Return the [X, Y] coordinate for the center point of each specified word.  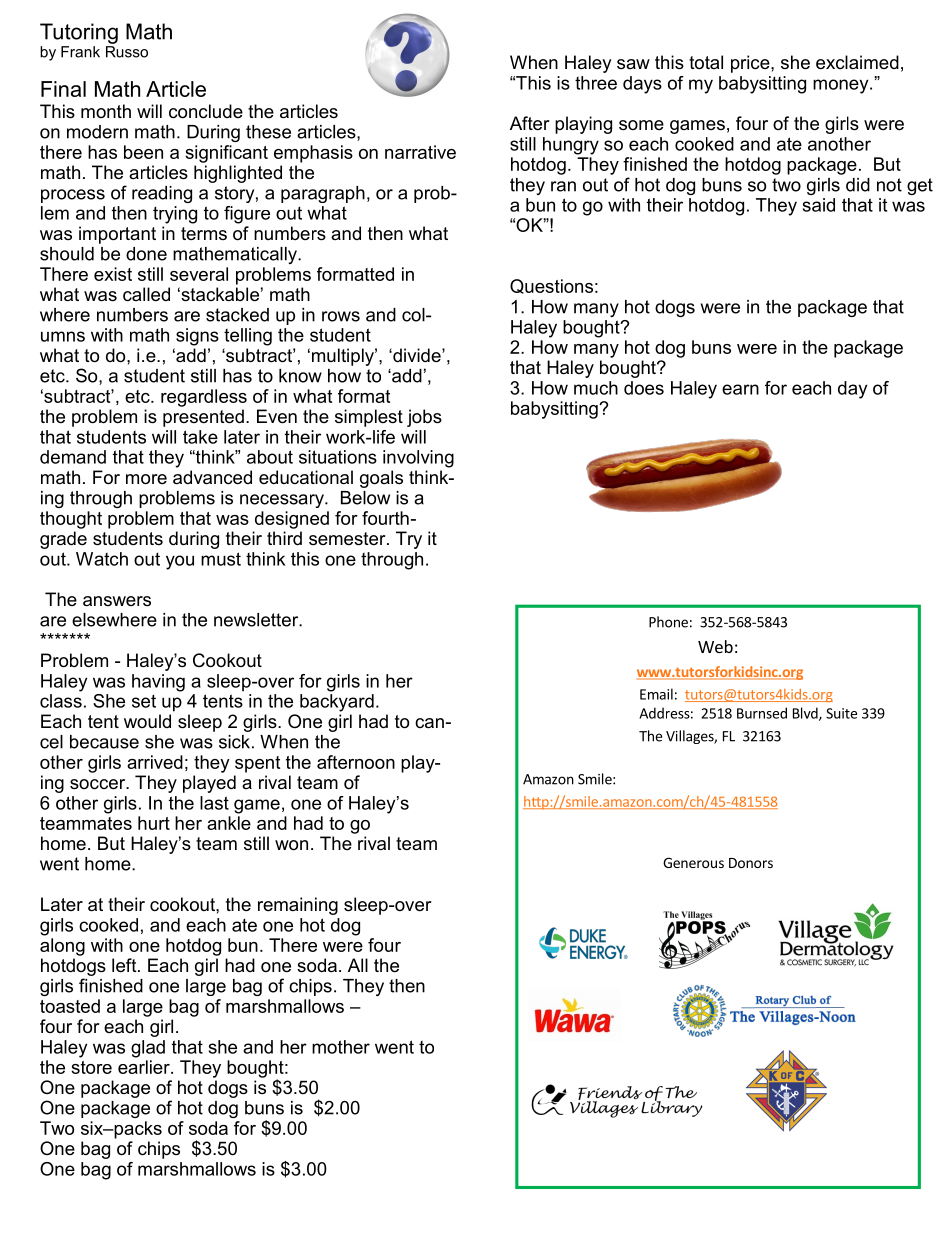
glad [148, 1049]
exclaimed [857, 62]
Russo [127, 52]
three [596, 83]
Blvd [806, 714]
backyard [337, 703]
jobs [424, 418]
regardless [204, 398]
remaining [298, 906]
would [147, 721]
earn [740, 389]
